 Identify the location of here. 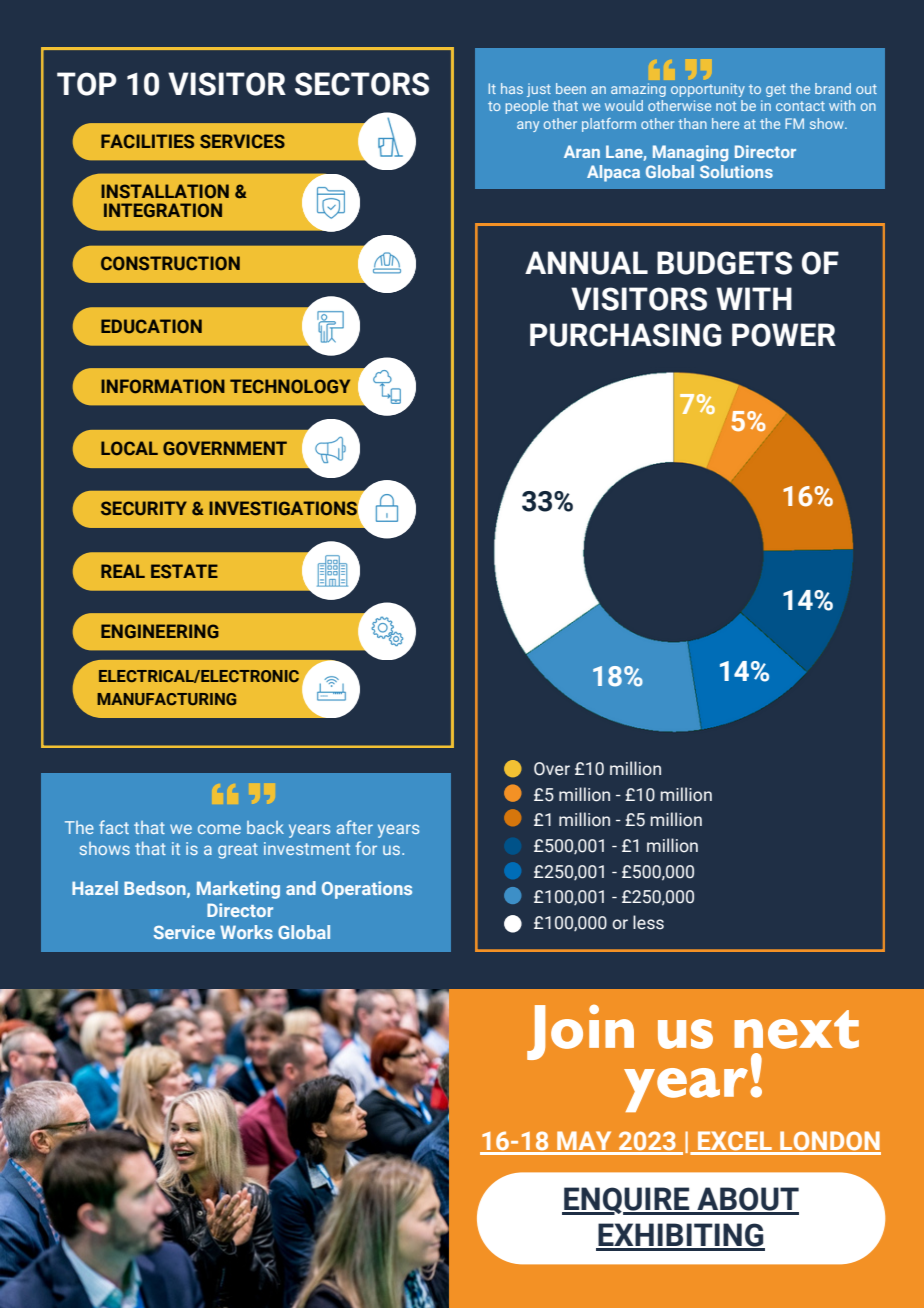
(725, 123).
